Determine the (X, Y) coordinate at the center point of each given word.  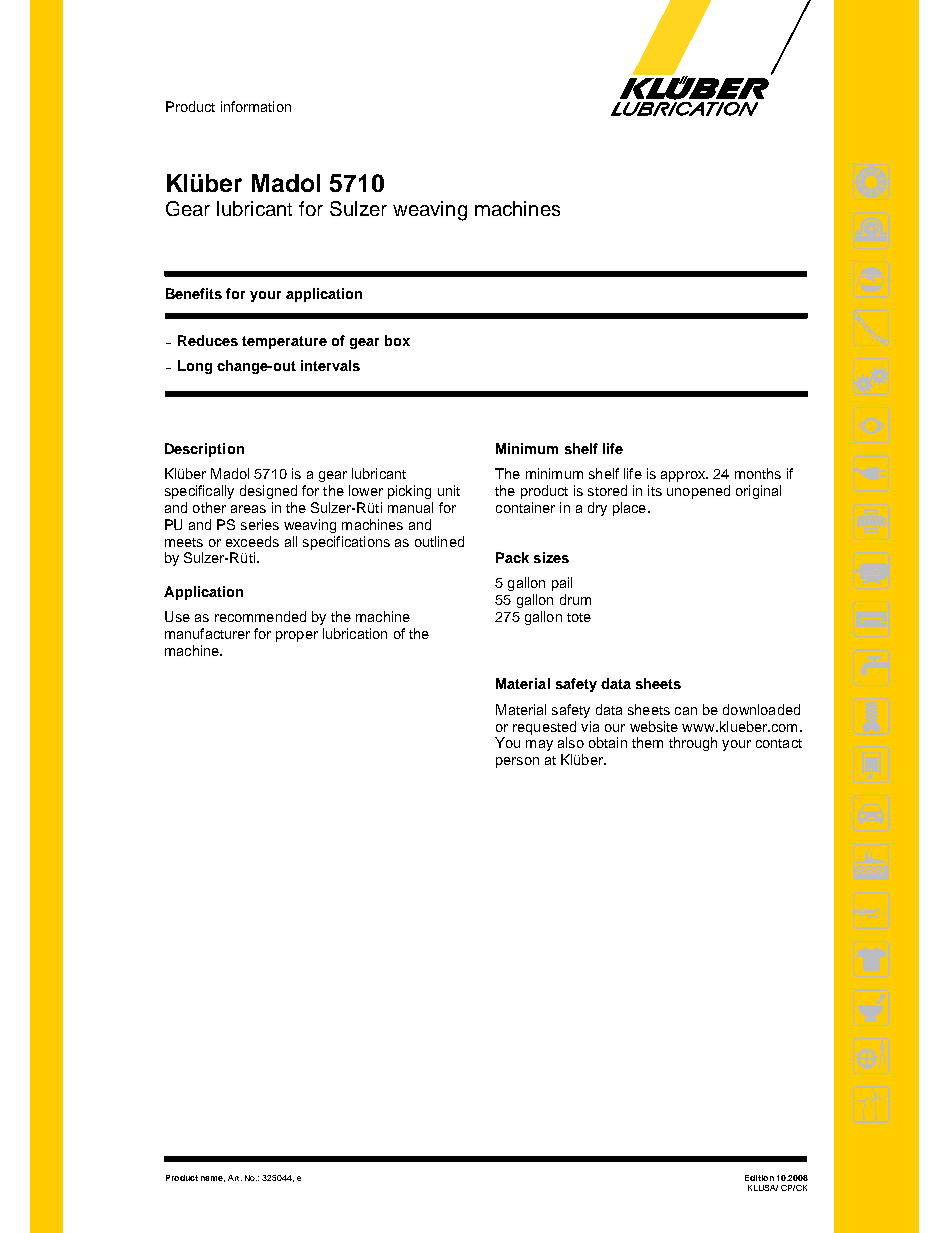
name (213, 1179)
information (256, 106)
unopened (698, 492)
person (517, 762)
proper (297, 636)
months (758, 473)
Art (235, 1178)
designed (268, 492)
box (397, 340)
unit (449, 490)
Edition (759, 1178)
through (693, 744)
